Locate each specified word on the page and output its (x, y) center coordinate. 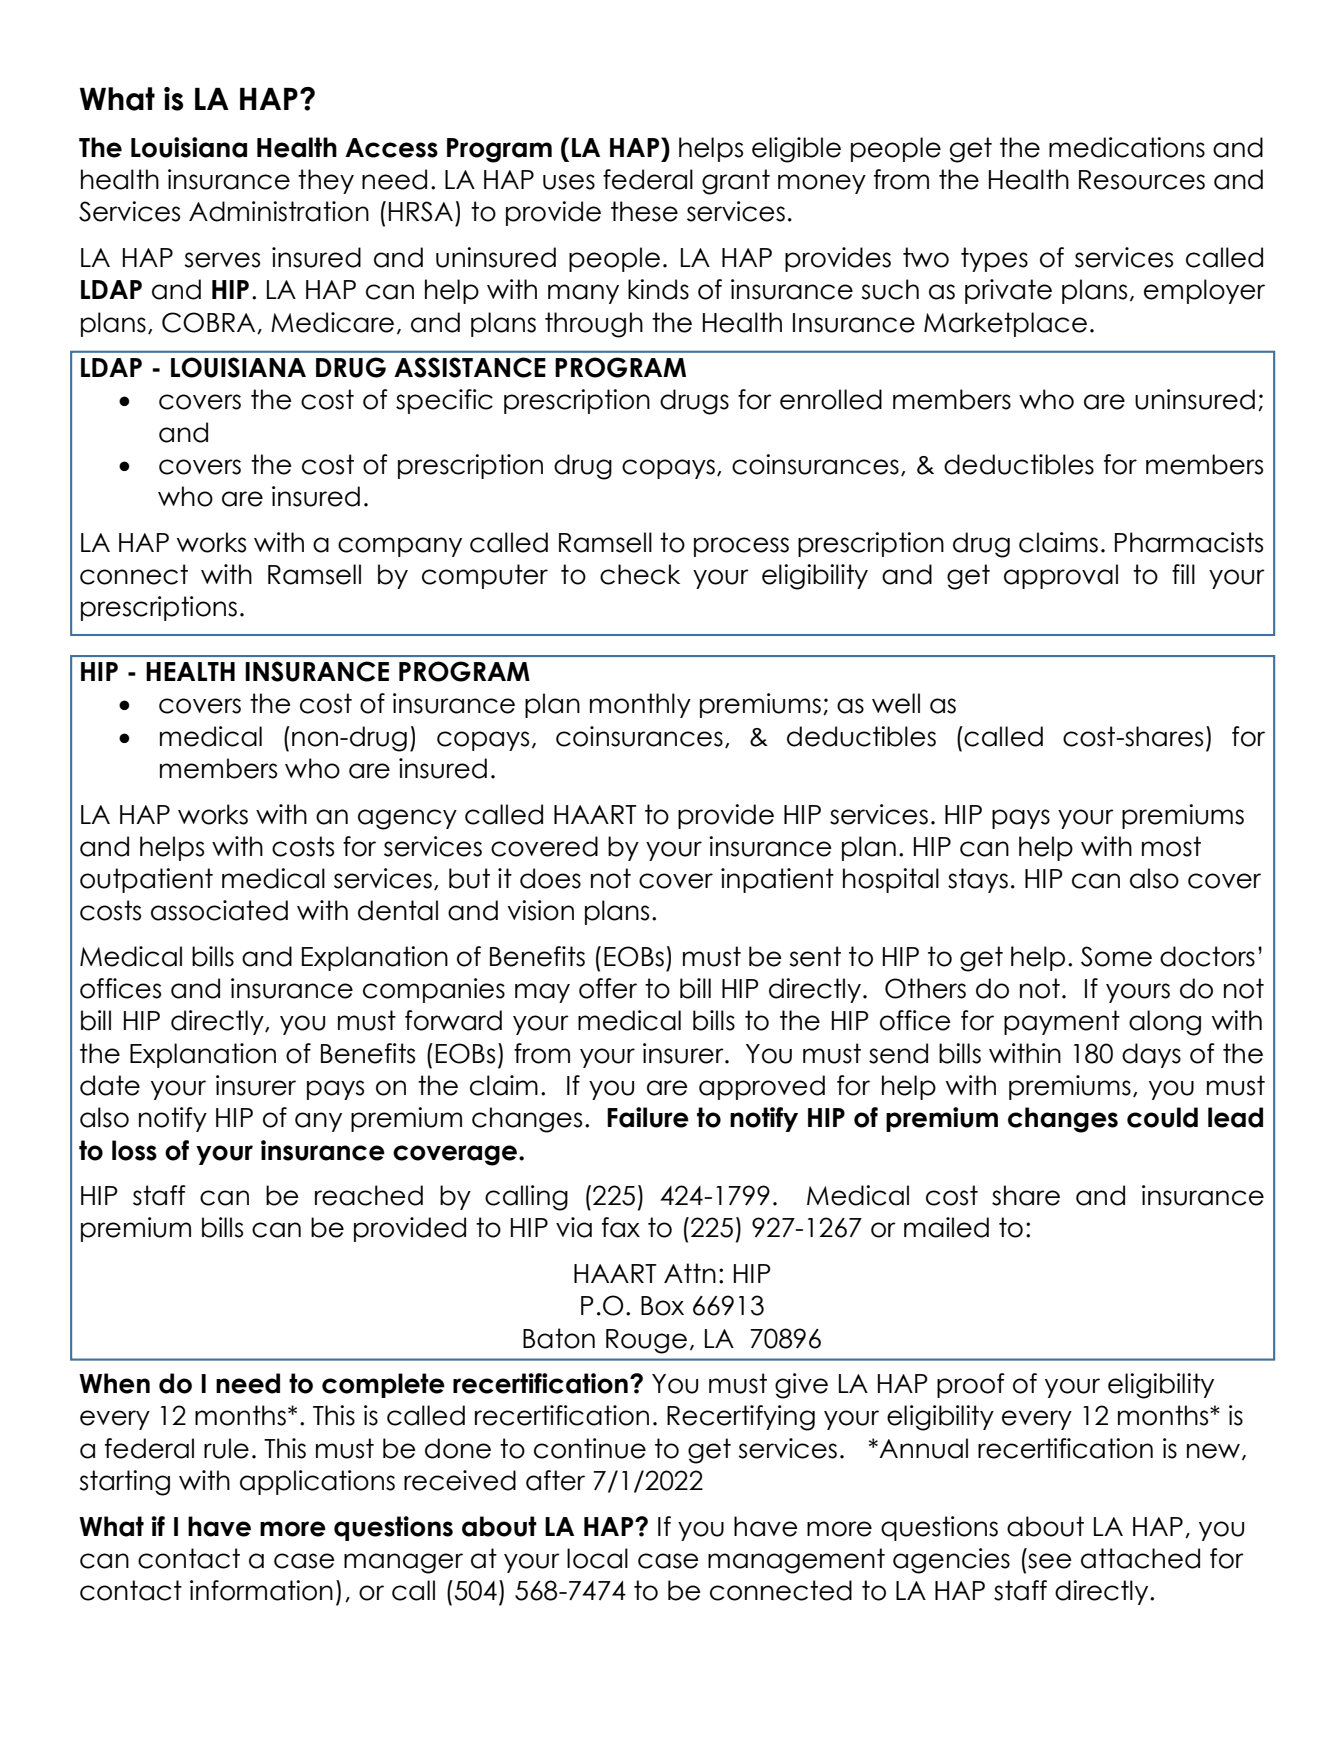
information (261, 1590)
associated (219, 910)
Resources (1142, 180)
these (644, 211)
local (597, 1558)
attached (1140, 1558)
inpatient (777, 880)
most (1171, 846)
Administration (279, 211)
